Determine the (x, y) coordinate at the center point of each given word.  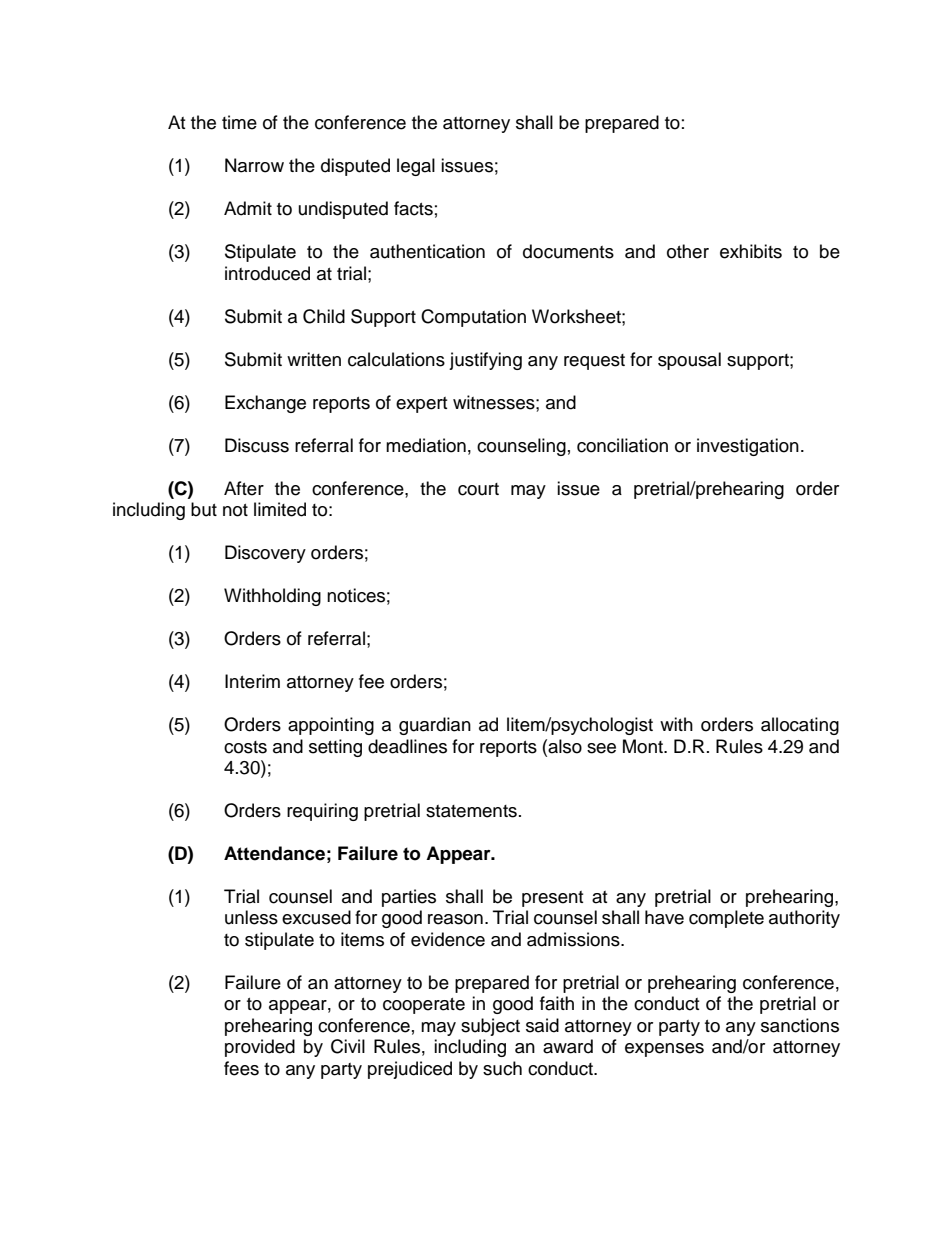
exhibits (751, 251)
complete (726, 919)
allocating (800, 726)
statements (471, 811)
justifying (485, 361)
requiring (322, 812)
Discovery (265, 554)
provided (260, 1048)
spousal (689, 361)
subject (490, 1027)
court (478, 489)
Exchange (265, 404)
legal (416, 167)
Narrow (254, 165)
